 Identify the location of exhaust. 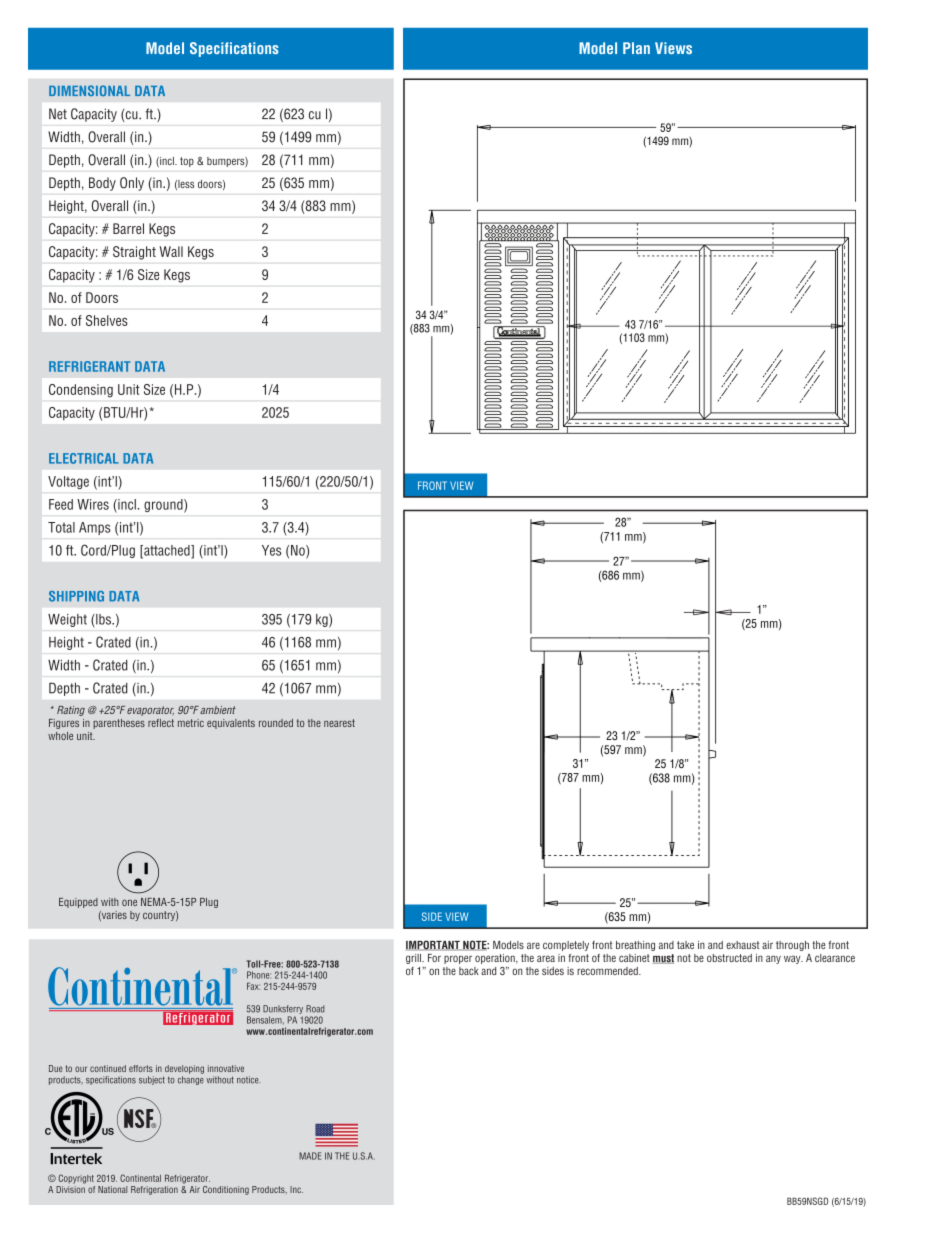
(742, 945).
